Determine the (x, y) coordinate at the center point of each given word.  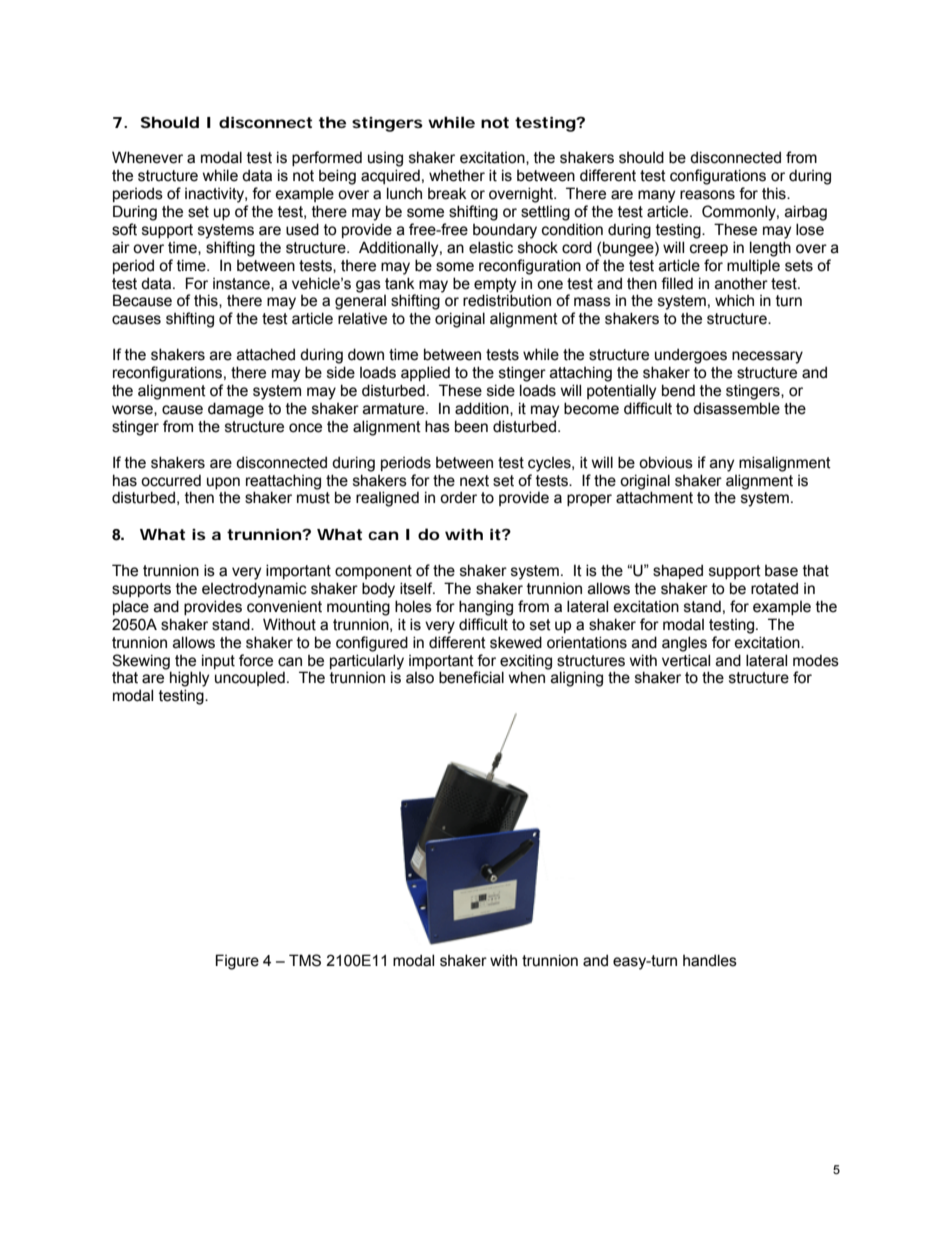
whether (457, 175)
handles (710, 960)
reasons (707, 195)
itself (417, 588)
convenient (284, 606)
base (781, 571)
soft (124, 229)
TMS (305, 960)
